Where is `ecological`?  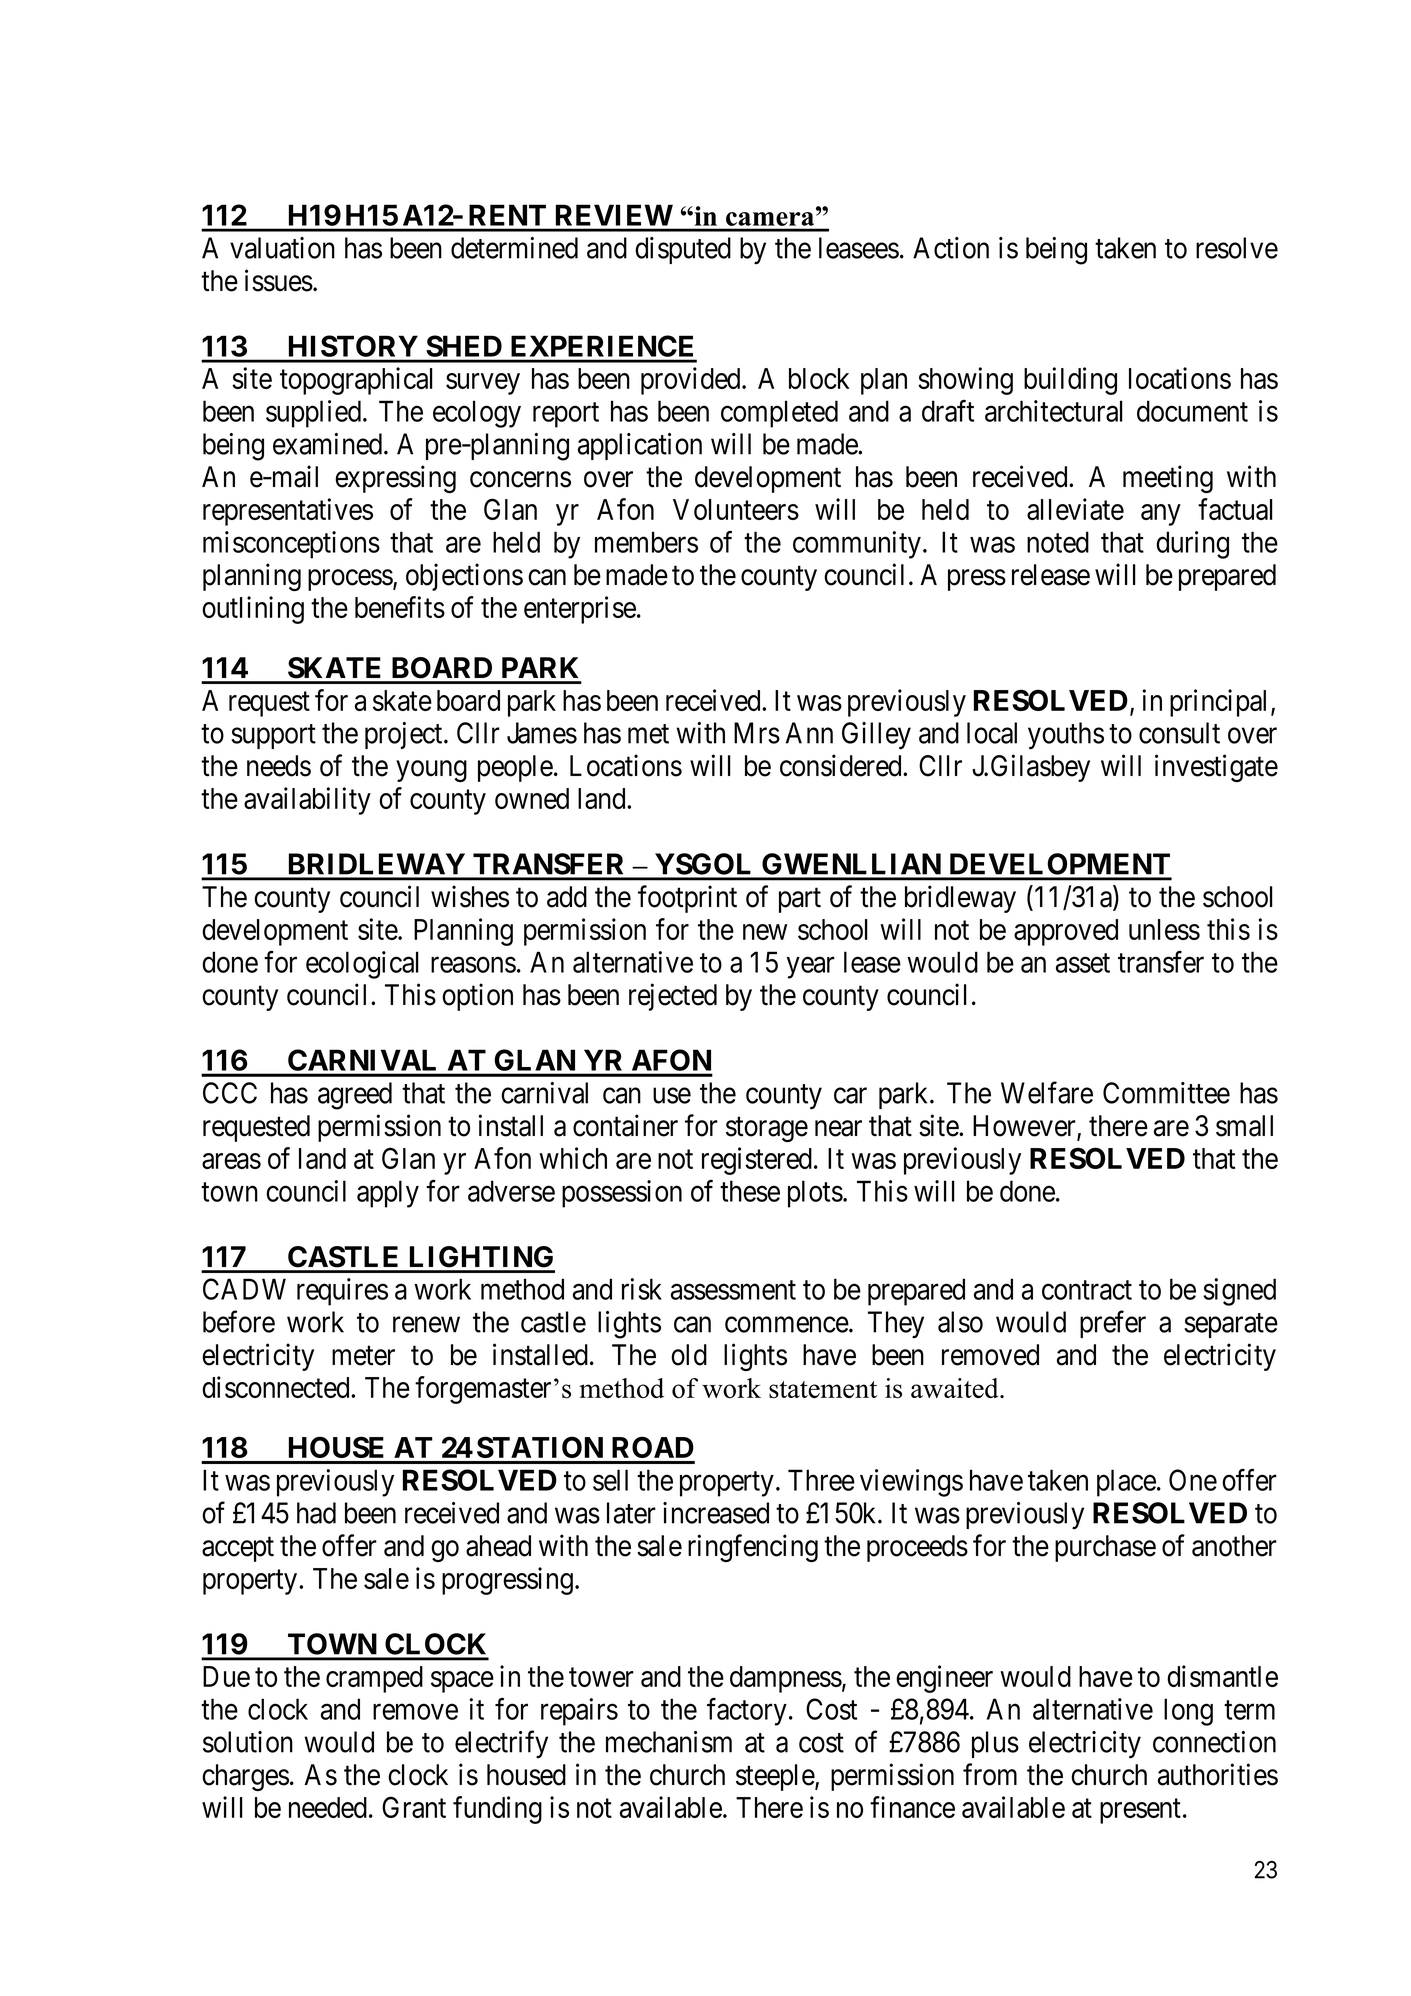 ecological is located at coordinates (362, 965).
